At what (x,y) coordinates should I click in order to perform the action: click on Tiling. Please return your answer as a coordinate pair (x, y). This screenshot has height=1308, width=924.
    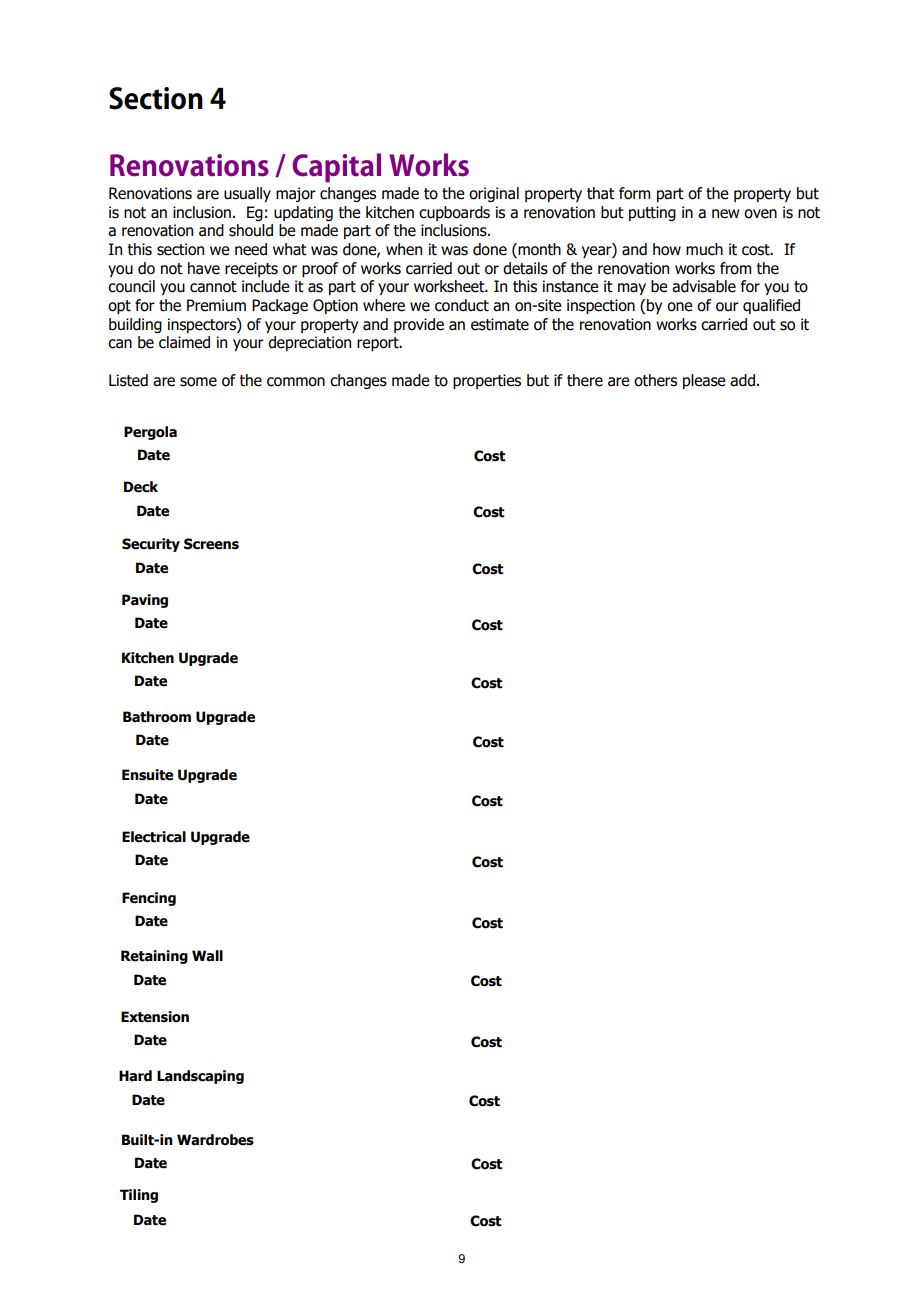
    Looking at the image, I should click on (139, 1196).
